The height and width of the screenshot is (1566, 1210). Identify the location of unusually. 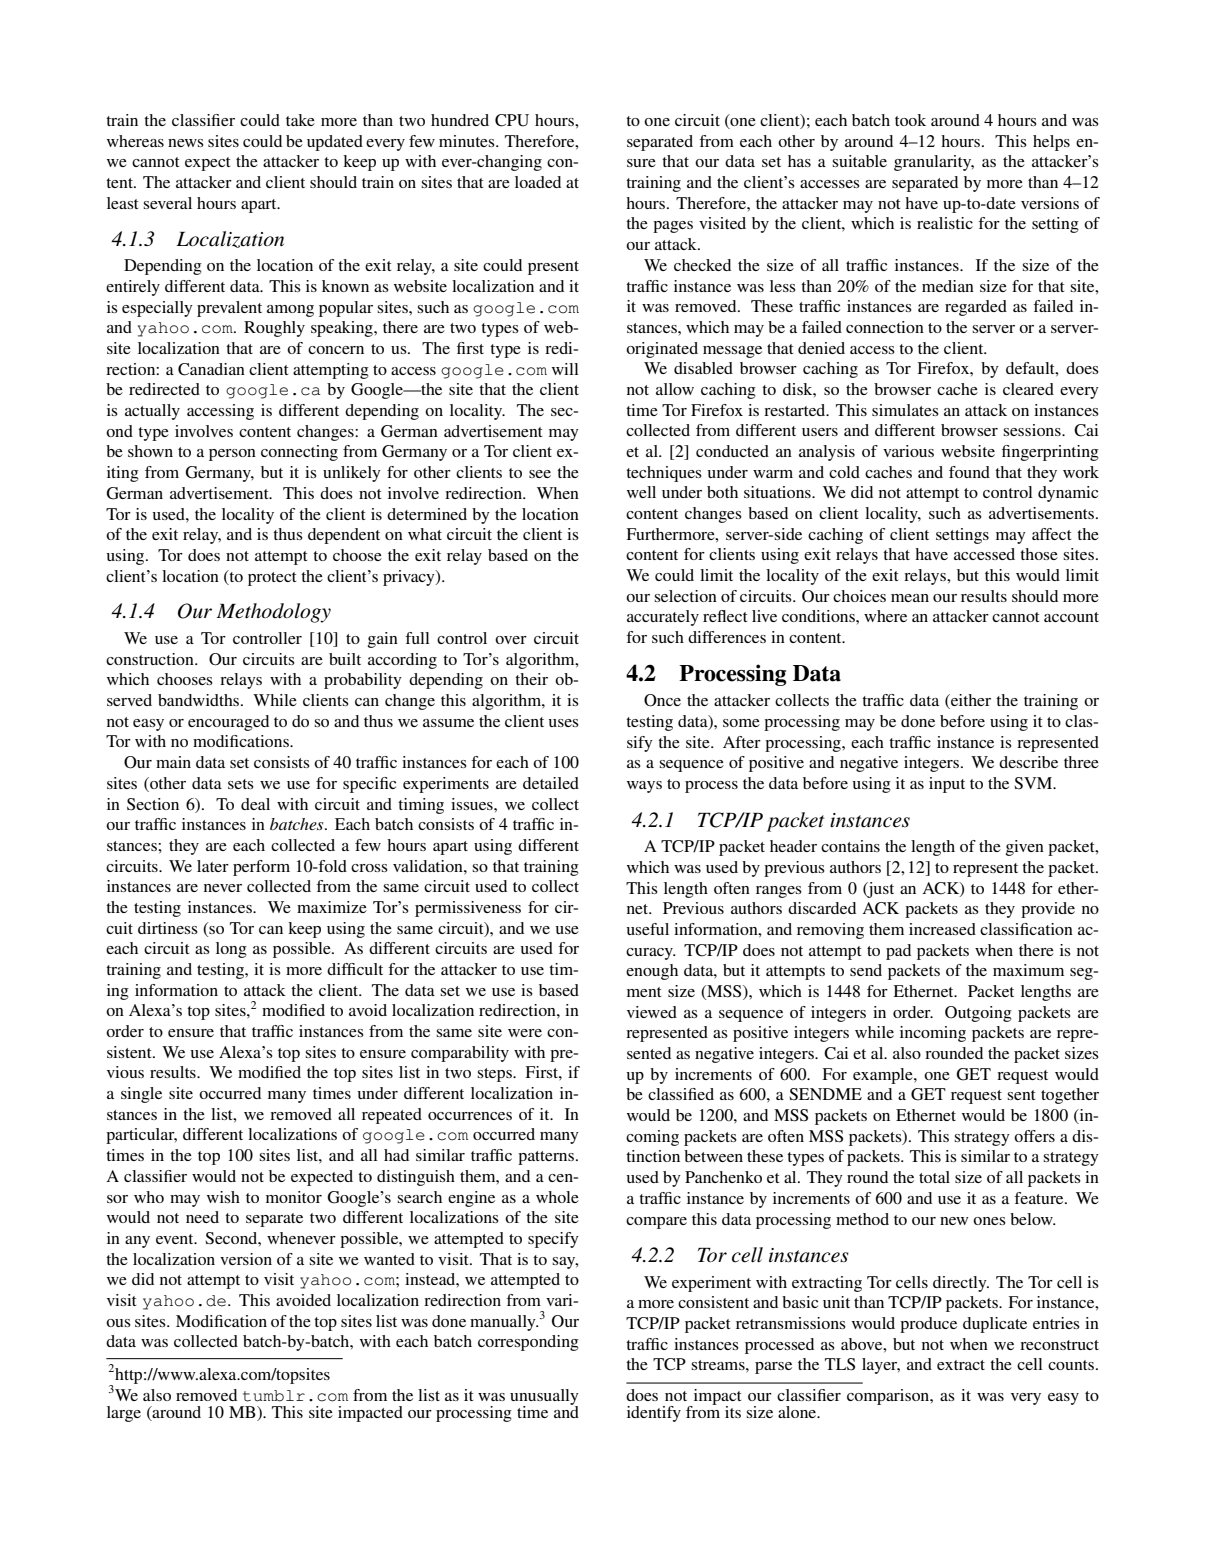
(544, 1398).
